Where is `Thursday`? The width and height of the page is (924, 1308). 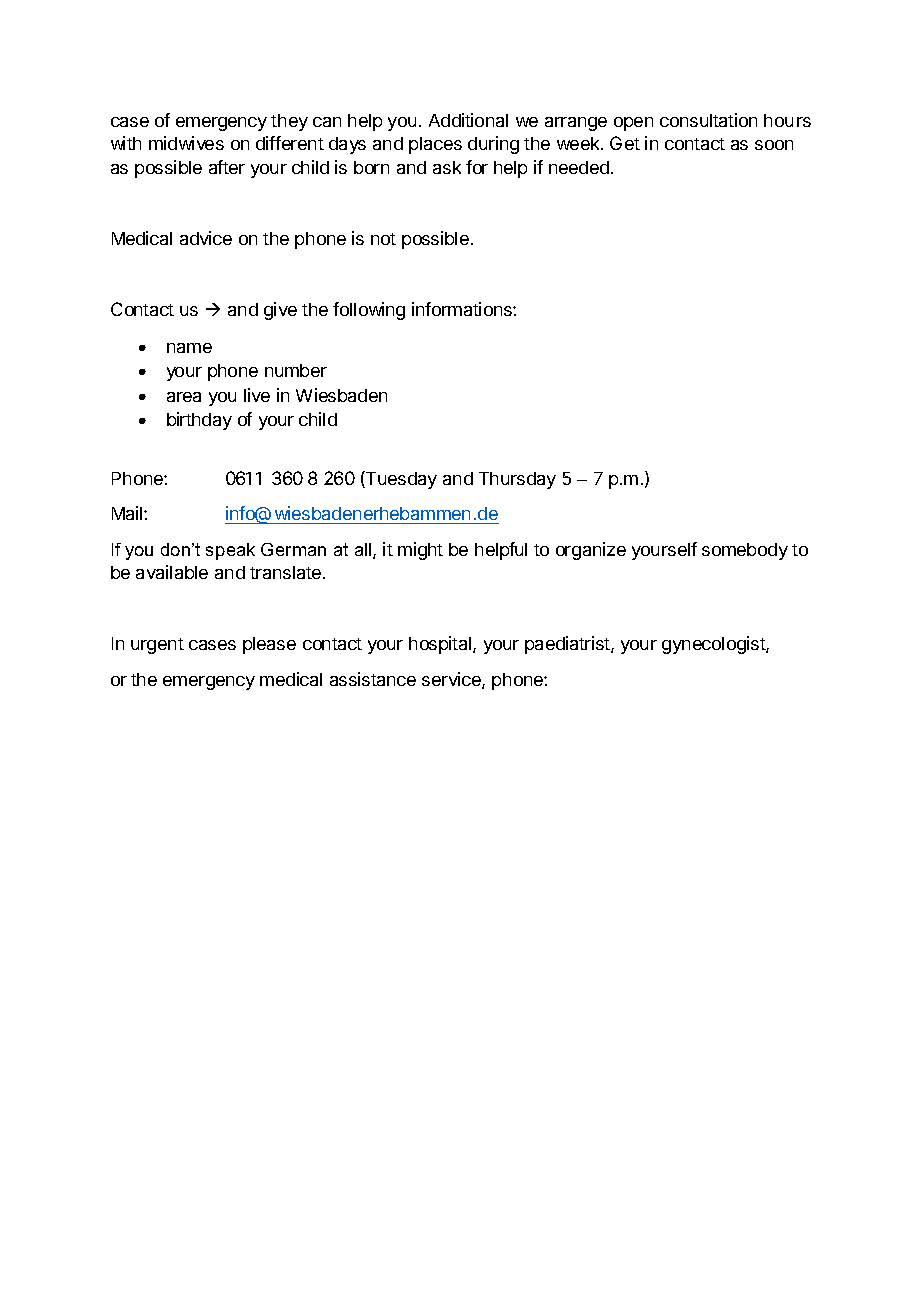 Thursday is located at coordinates (517, 480).
